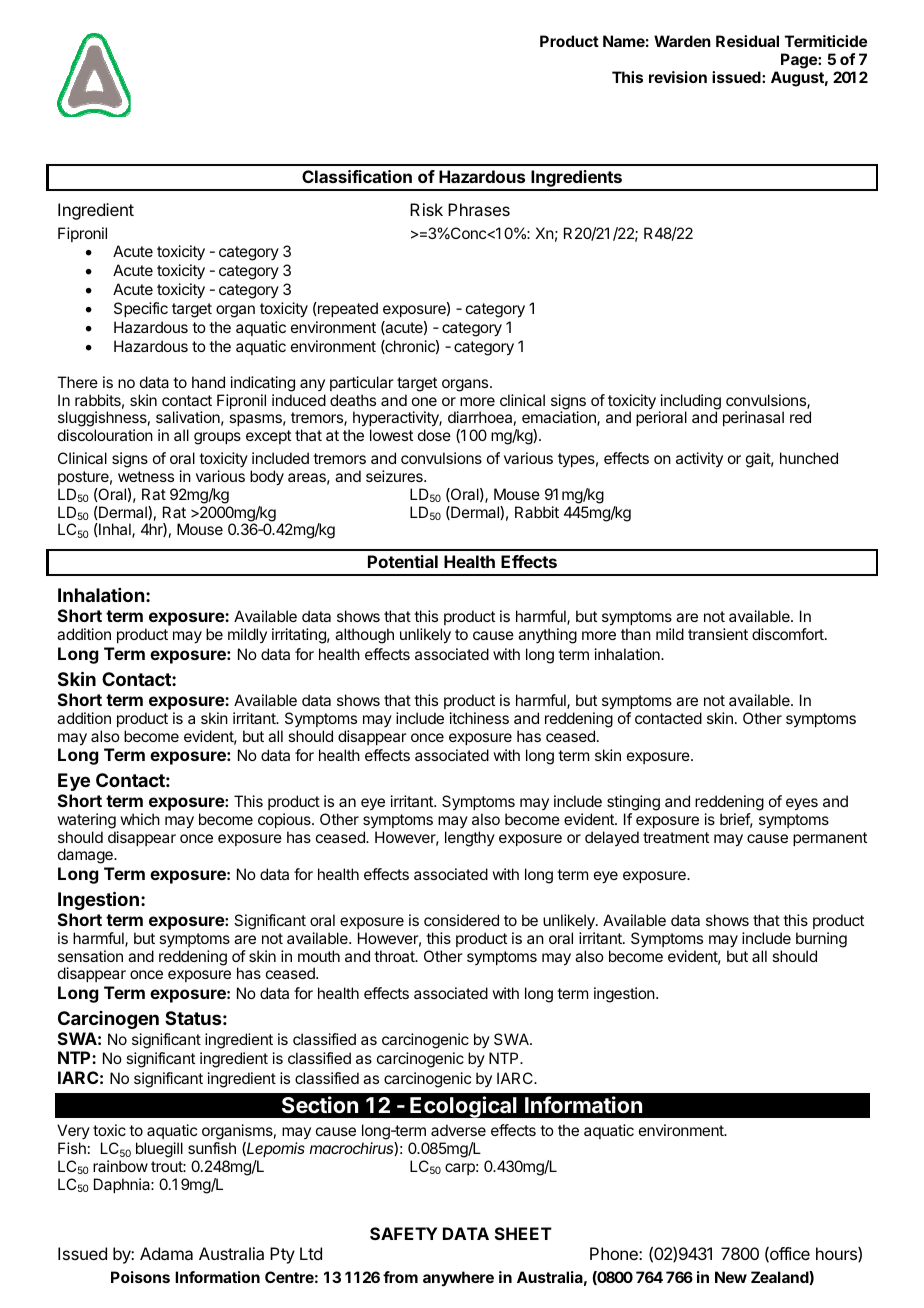  I want to click on Classification, so click(357, 176).
